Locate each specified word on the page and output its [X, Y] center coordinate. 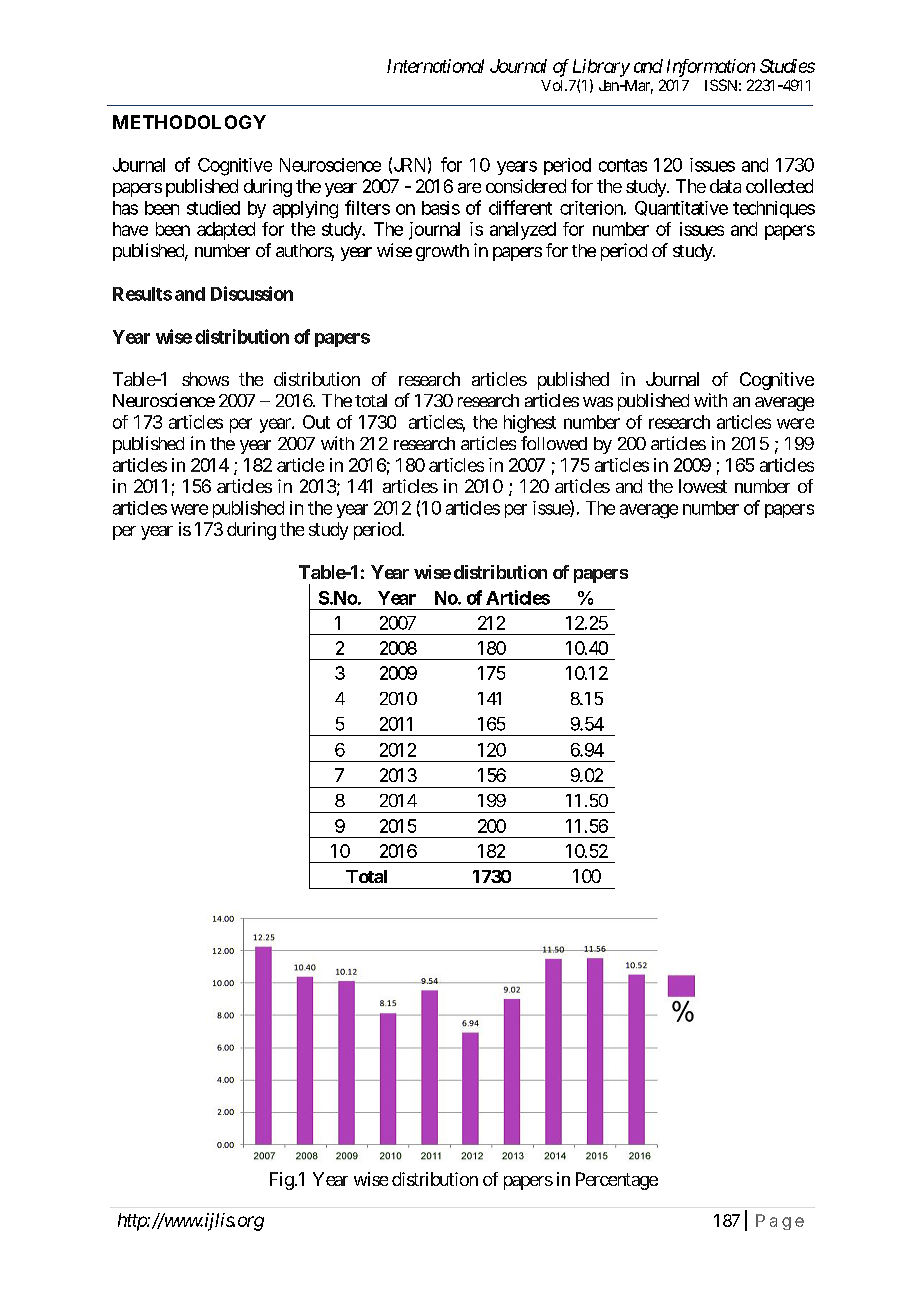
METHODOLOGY [189, 122]
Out [316, 422]
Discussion [252, 293]
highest [530, 424]
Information [711, 68]
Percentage [617, 1181]
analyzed [523, 231]
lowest [703, 486]
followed [554, 443]
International [435, 66]
